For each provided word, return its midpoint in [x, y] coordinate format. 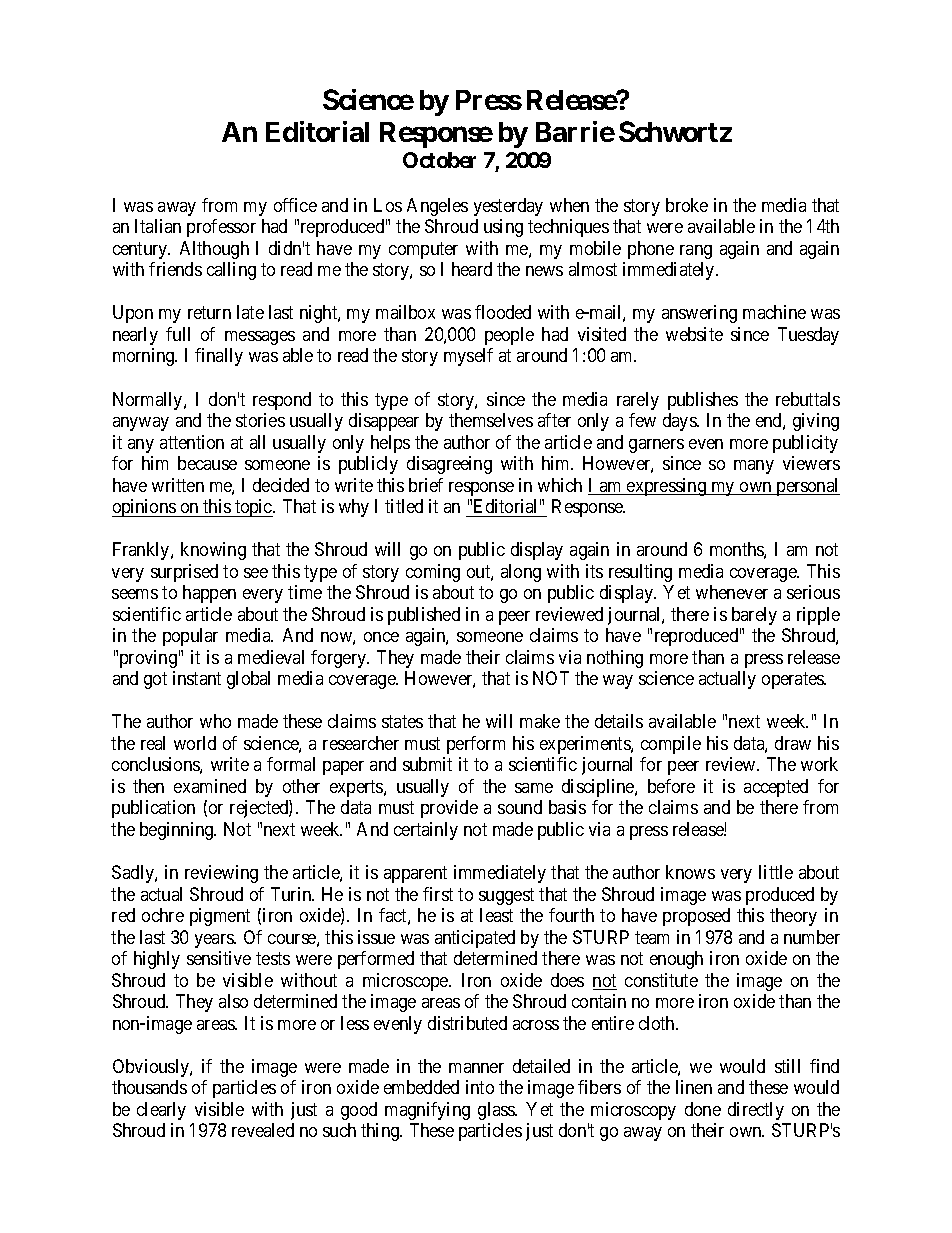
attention [192, 442]
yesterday [508, 207]
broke [687, 205]
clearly [161, 1111]
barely [754, 616]
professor [221, 228]
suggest [506, 896]
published [424, 616]
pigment [220, 917]
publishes [703, 401]
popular [190, 637]
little [776, 872]
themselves [491, 420]
